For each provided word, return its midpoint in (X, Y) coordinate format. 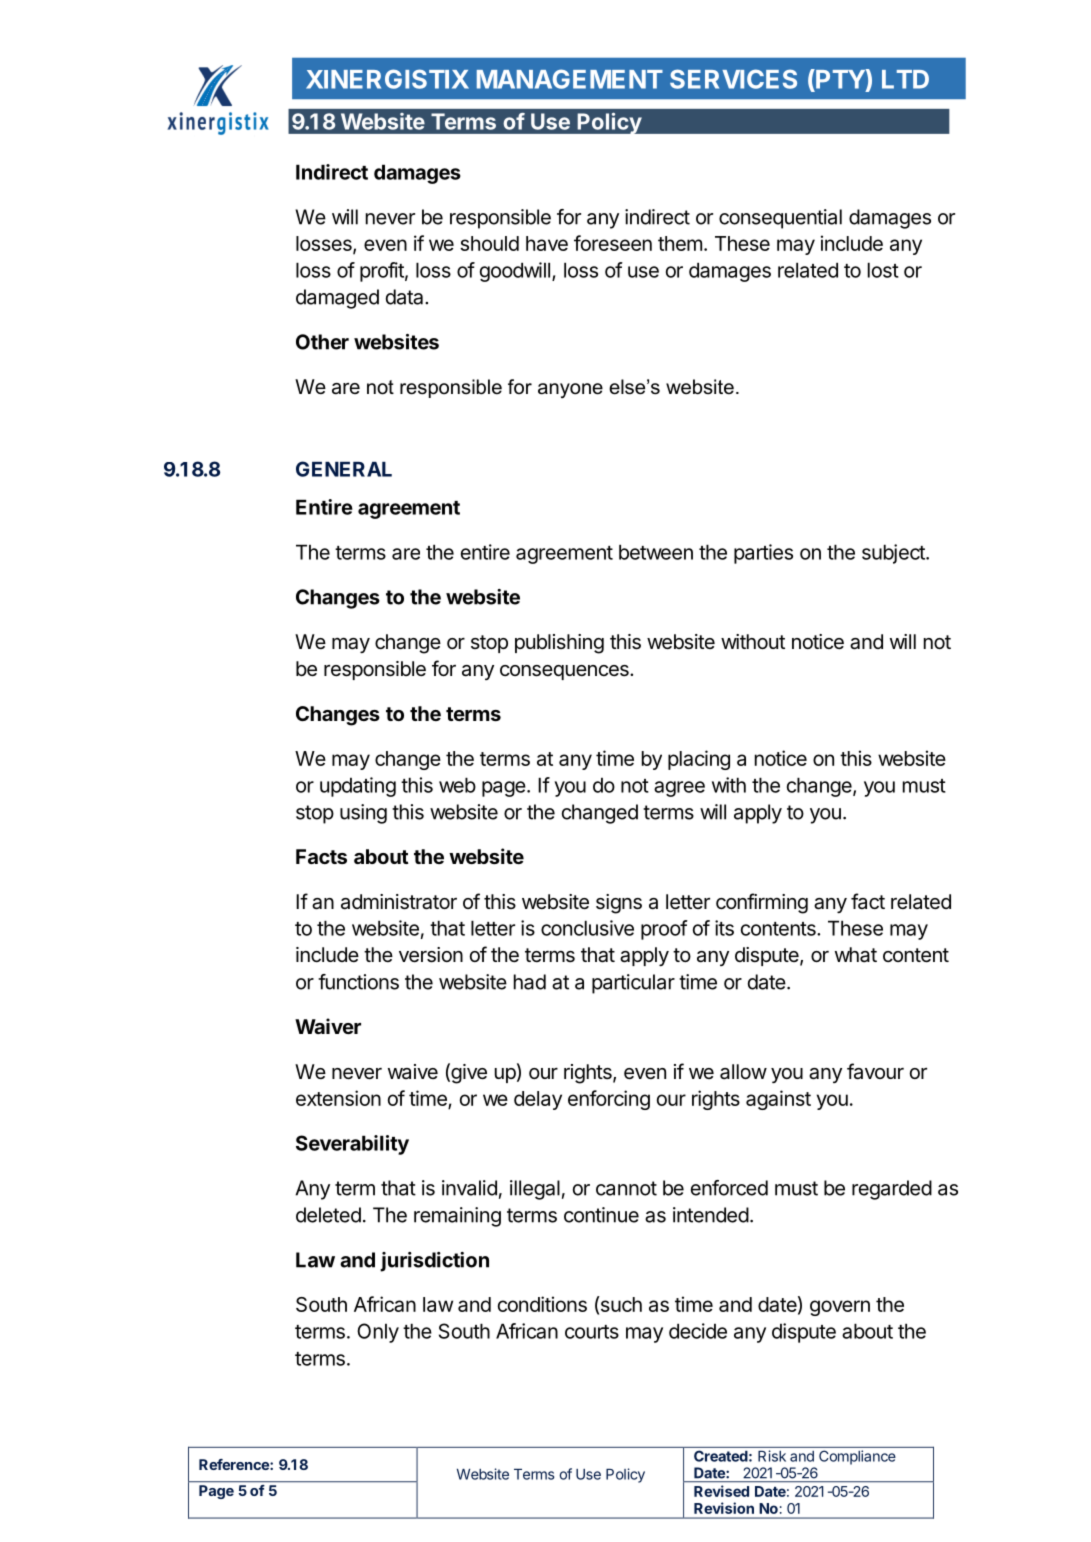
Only (378, 1333)
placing (699, 760)
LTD (905, 79)
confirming (762, 903)
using (363, 814)
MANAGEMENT (570, 79)
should (489, 243)
